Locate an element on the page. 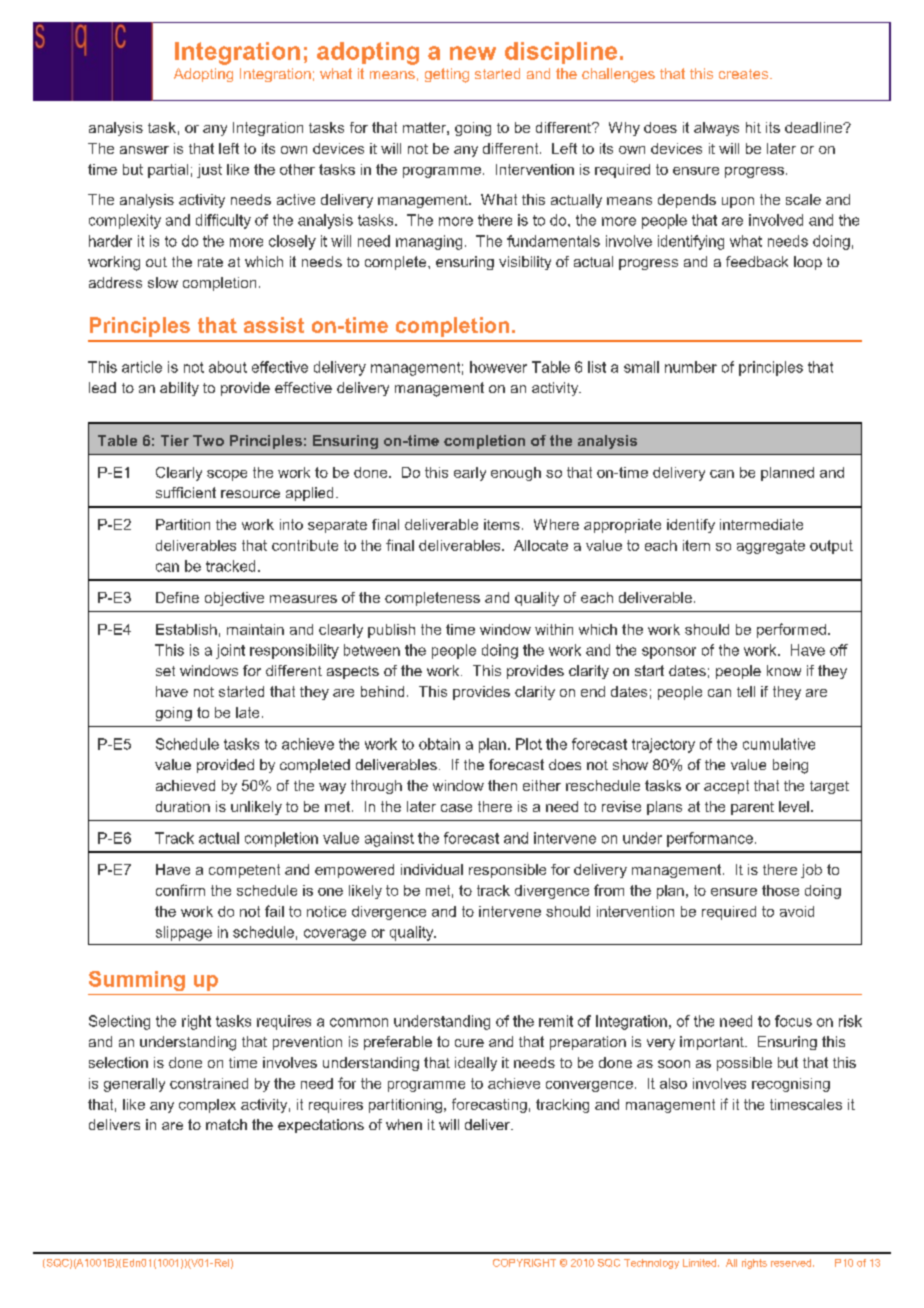 This image has width=924, height=1308. answer is located at coordinates (144, 150).
